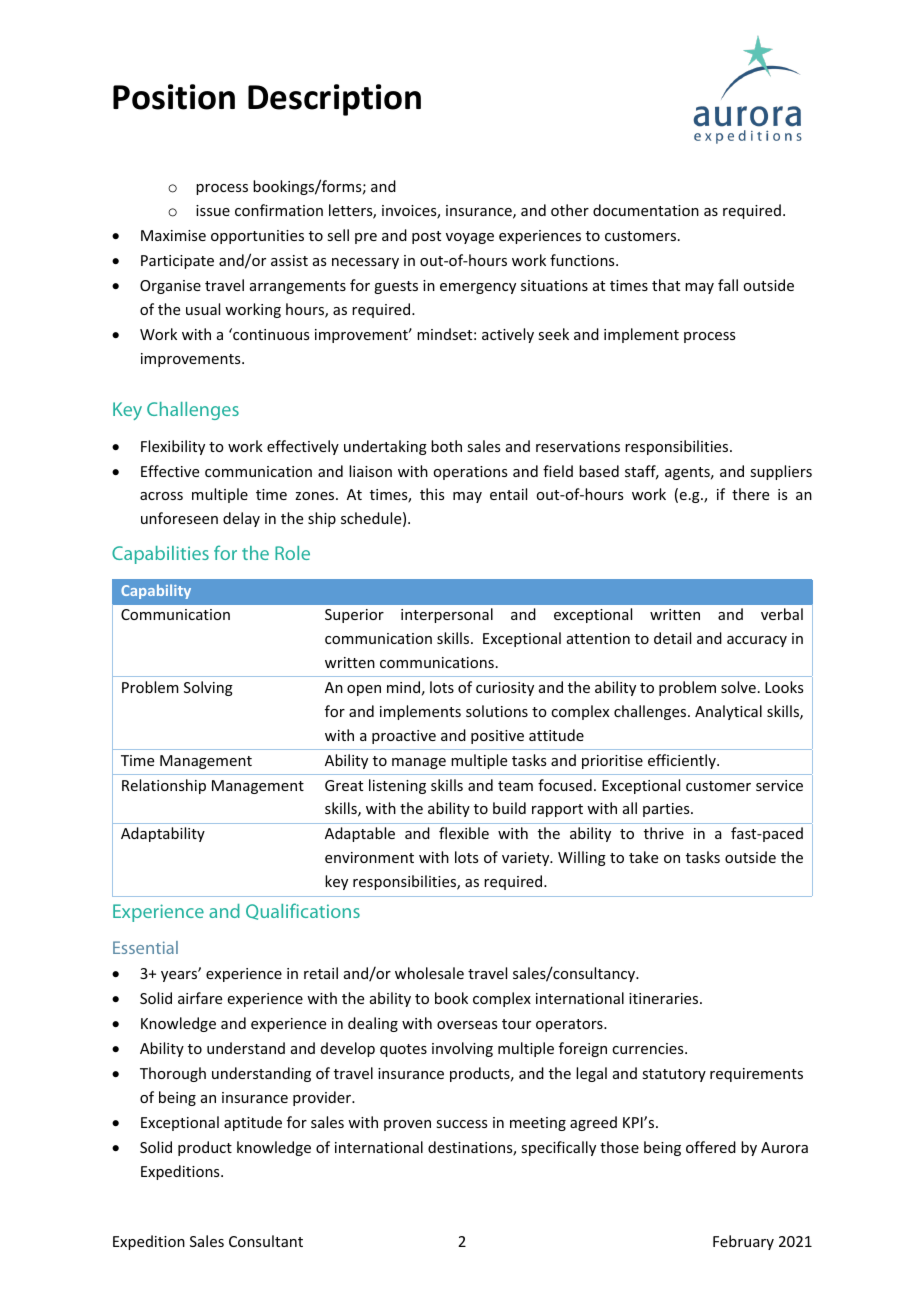 This page has width=924, height=1308. I want to click on both, so click(446, 446).
